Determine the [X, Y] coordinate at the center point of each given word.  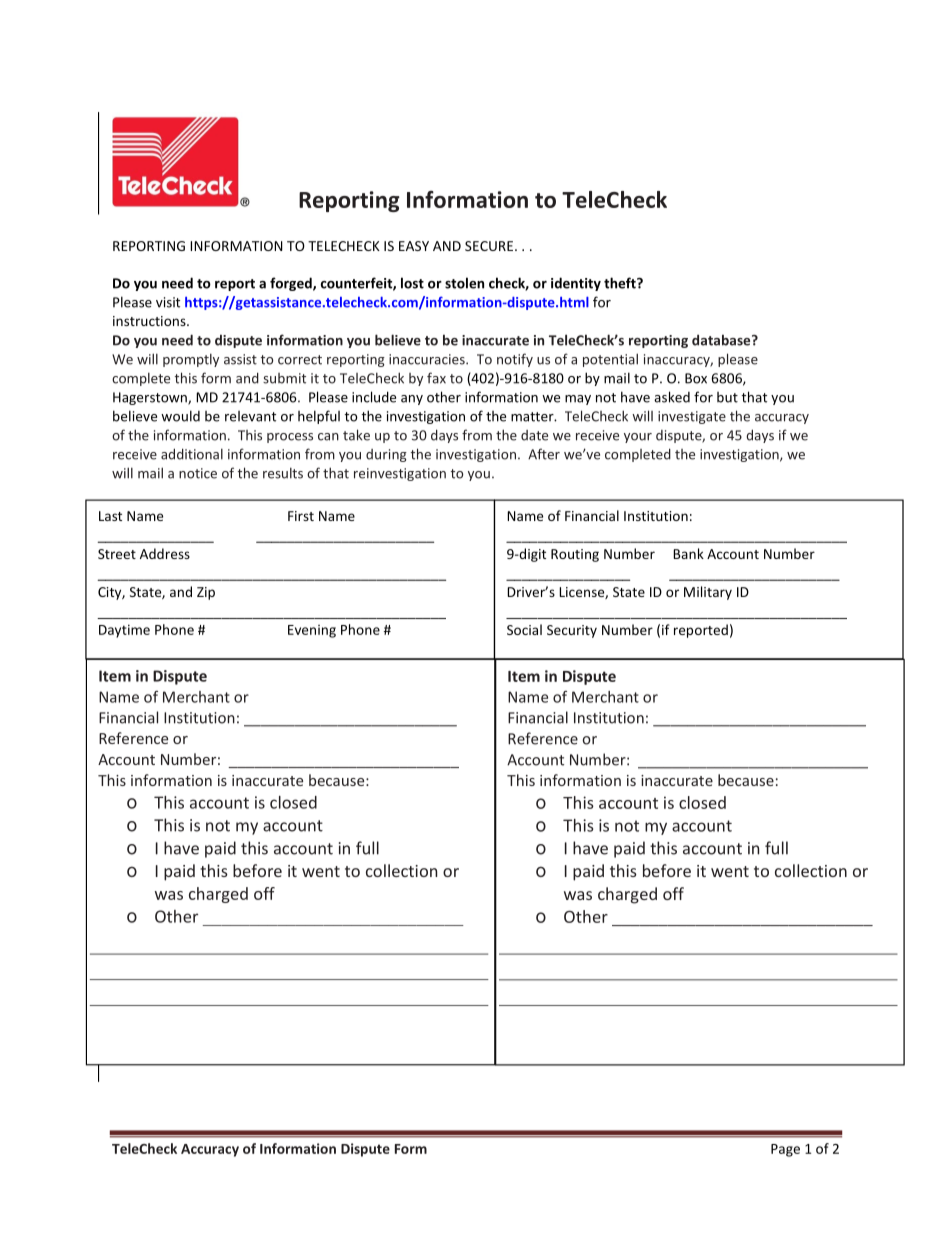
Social [524, 629]
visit [168, 302]
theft [621, 283]
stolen [464, 283]
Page [785, 1150]
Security [572, 631]
